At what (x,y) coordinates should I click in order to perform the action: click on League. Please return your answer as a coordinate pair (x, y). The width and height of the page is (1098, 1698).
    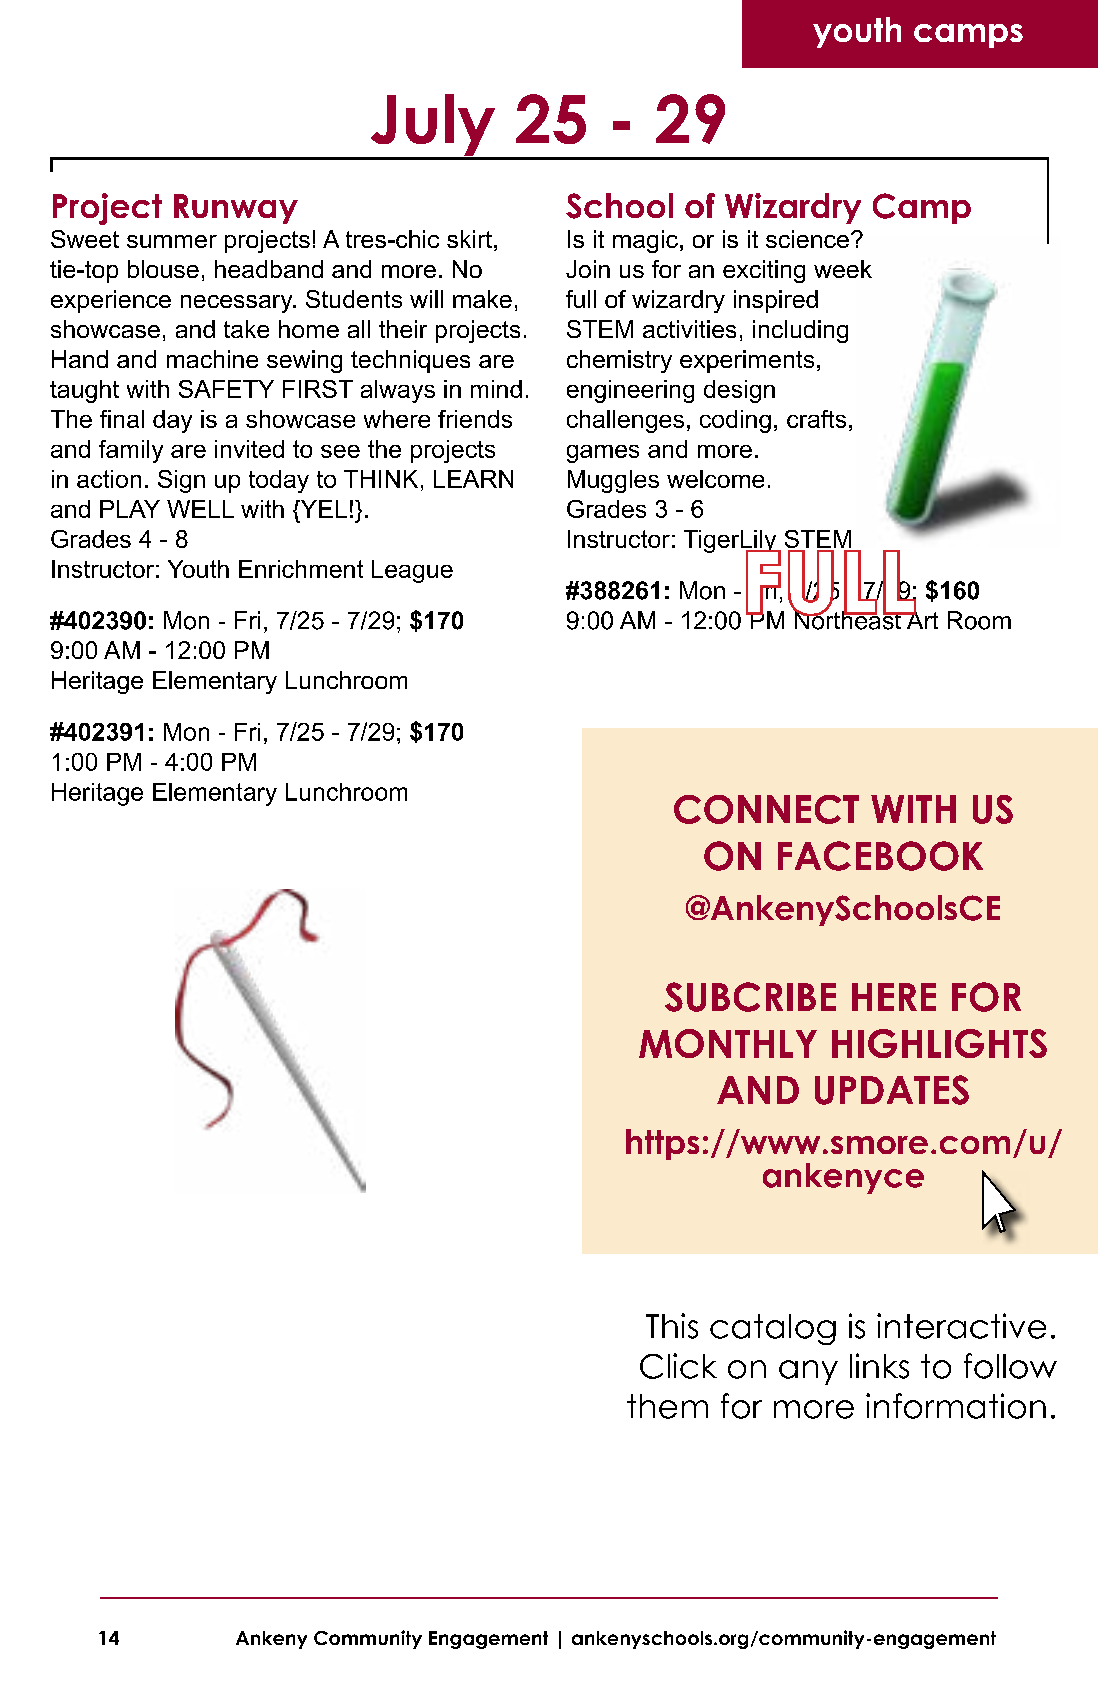
    Looking at the image, I should click on (412, 571).
